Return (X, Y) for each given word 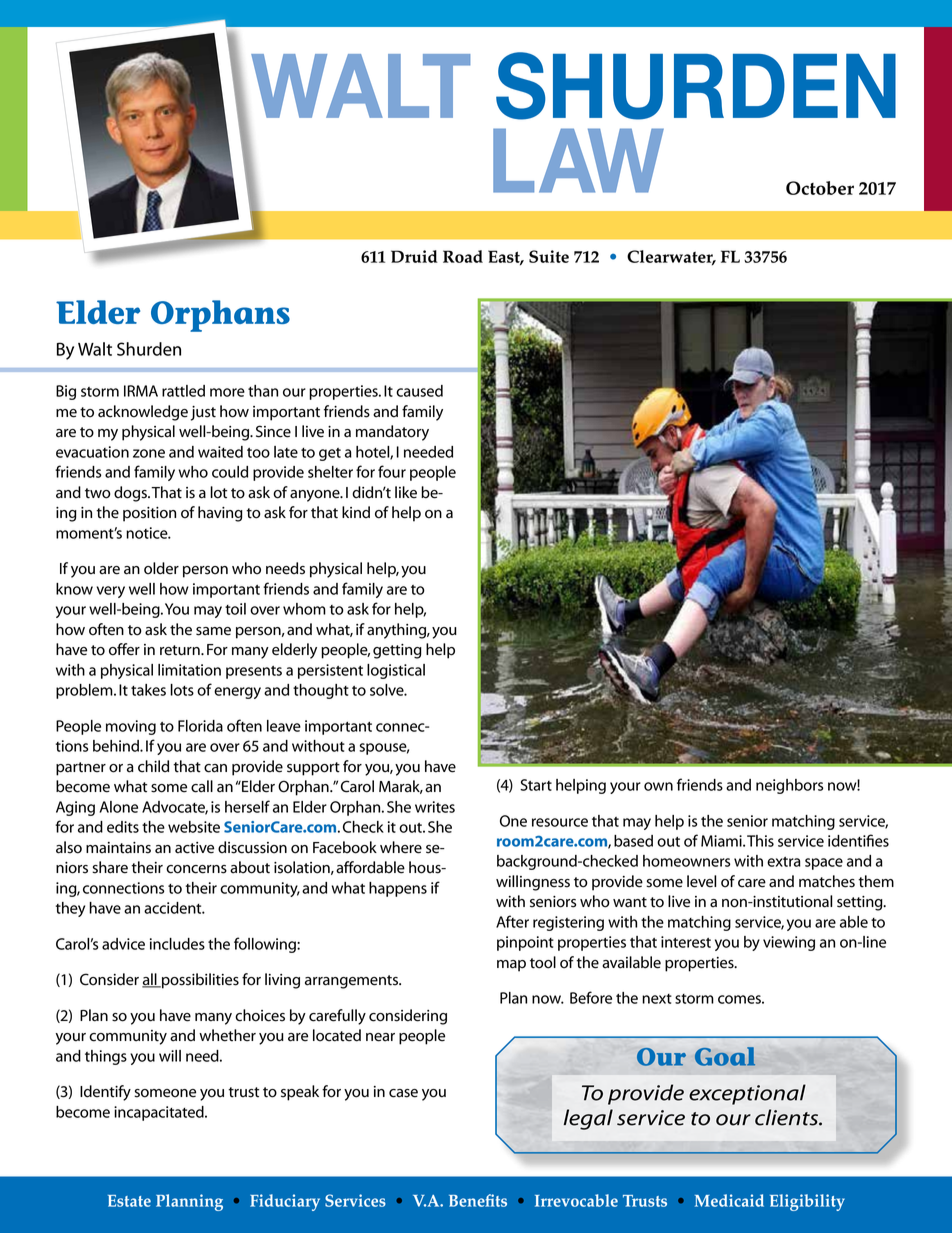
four (392, 471)
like (406, 492)
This (760, 841)
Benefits (478, 1200)
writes (435, 807)
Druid (414, 256)
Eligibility (807, 1202)
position (149, 514)
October (820, 188)
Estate (129, 1201)
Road (463, 256)
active (194, 848)
